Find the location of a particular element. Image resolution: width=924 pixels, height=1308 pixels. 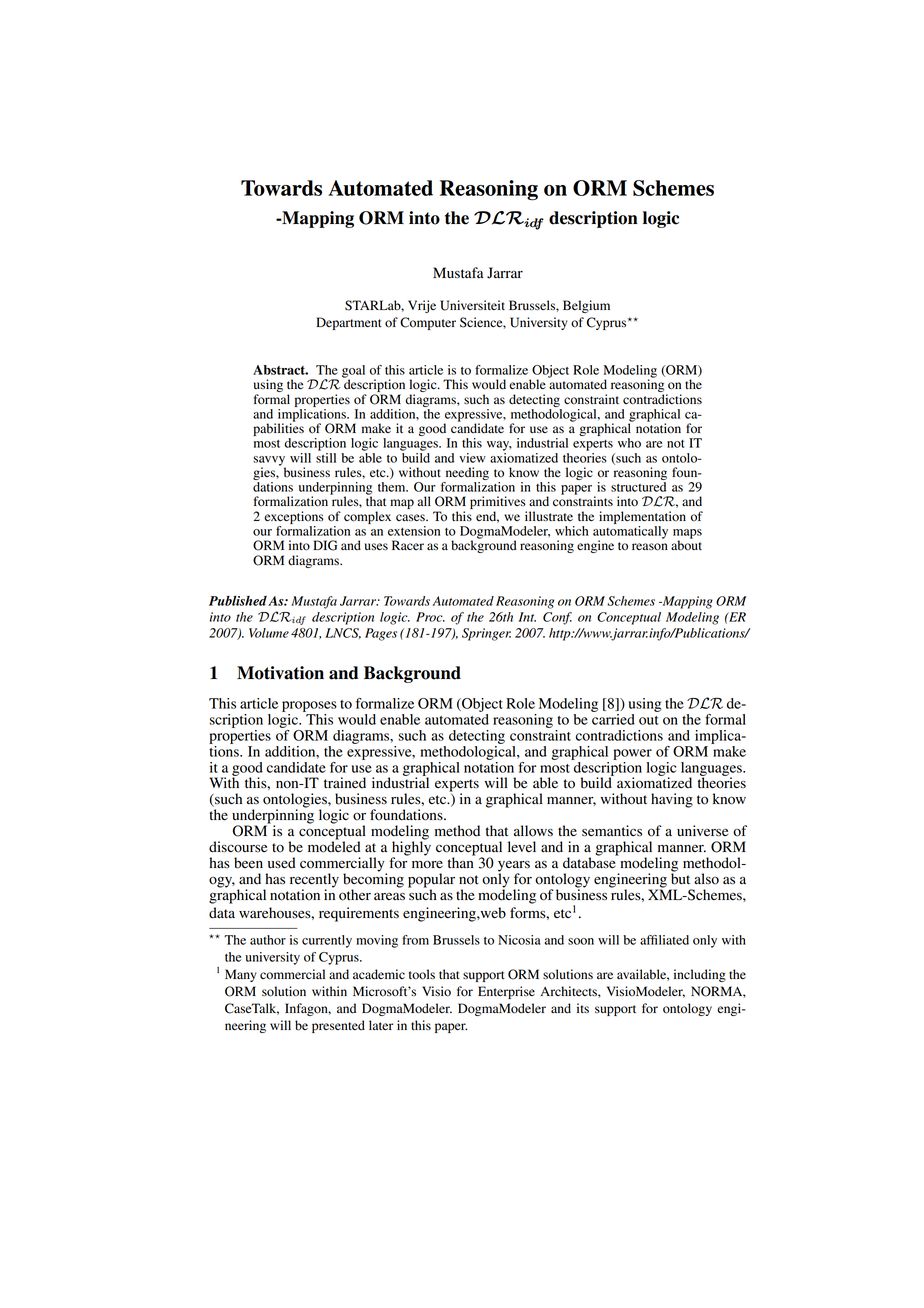

trained is located at coordinates (345, 782).
